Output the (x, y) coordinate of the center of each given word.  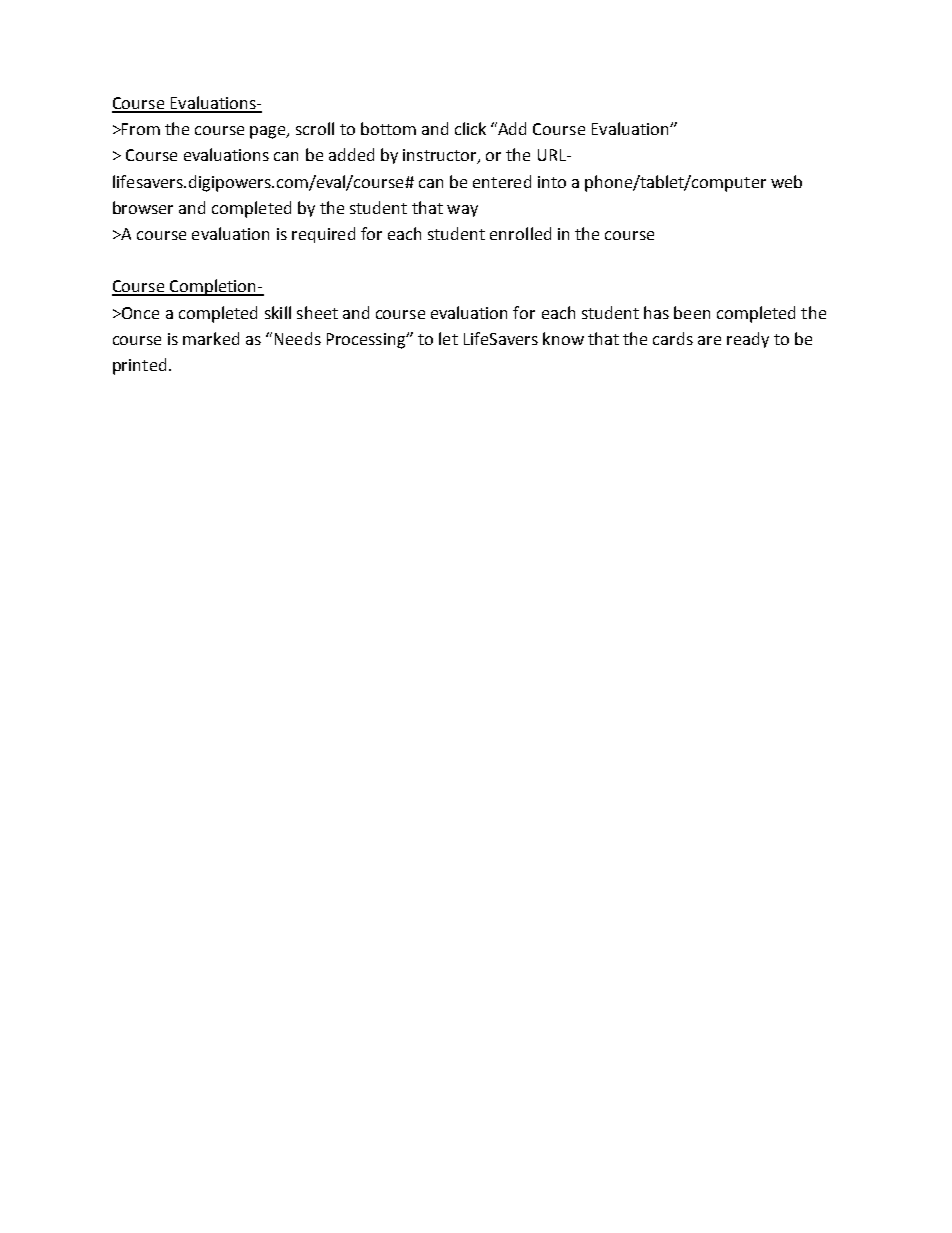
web (786, 181)
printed (139, 366)
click (470, 128)
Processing (367, 341)
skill (278, 312)
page (269, 132)
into (552, 182)
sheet (317, 312)
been (692, 312)
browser (143, 207)
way (462, 211)
